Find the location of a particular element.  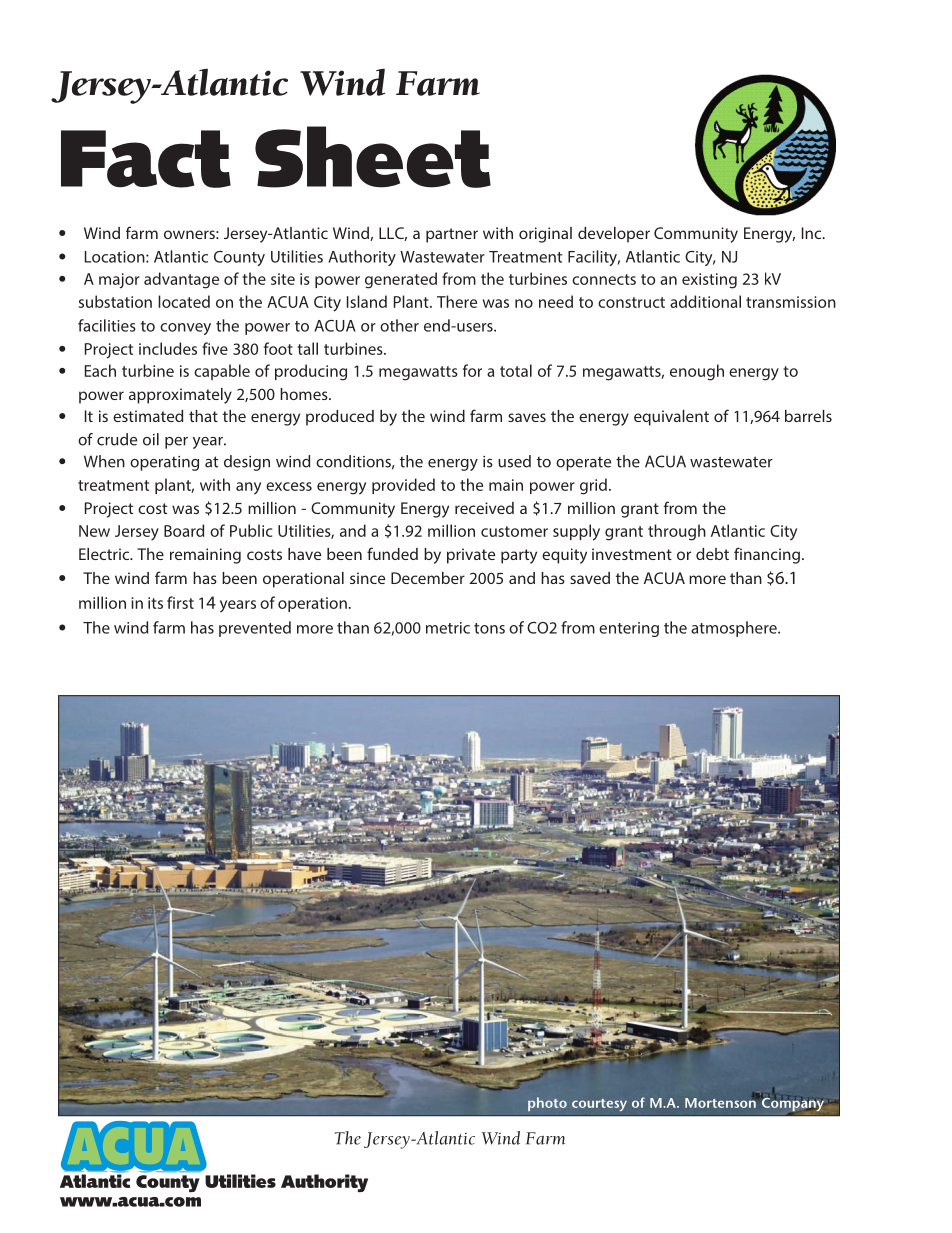

metric is located at coordinates (448, 628).
